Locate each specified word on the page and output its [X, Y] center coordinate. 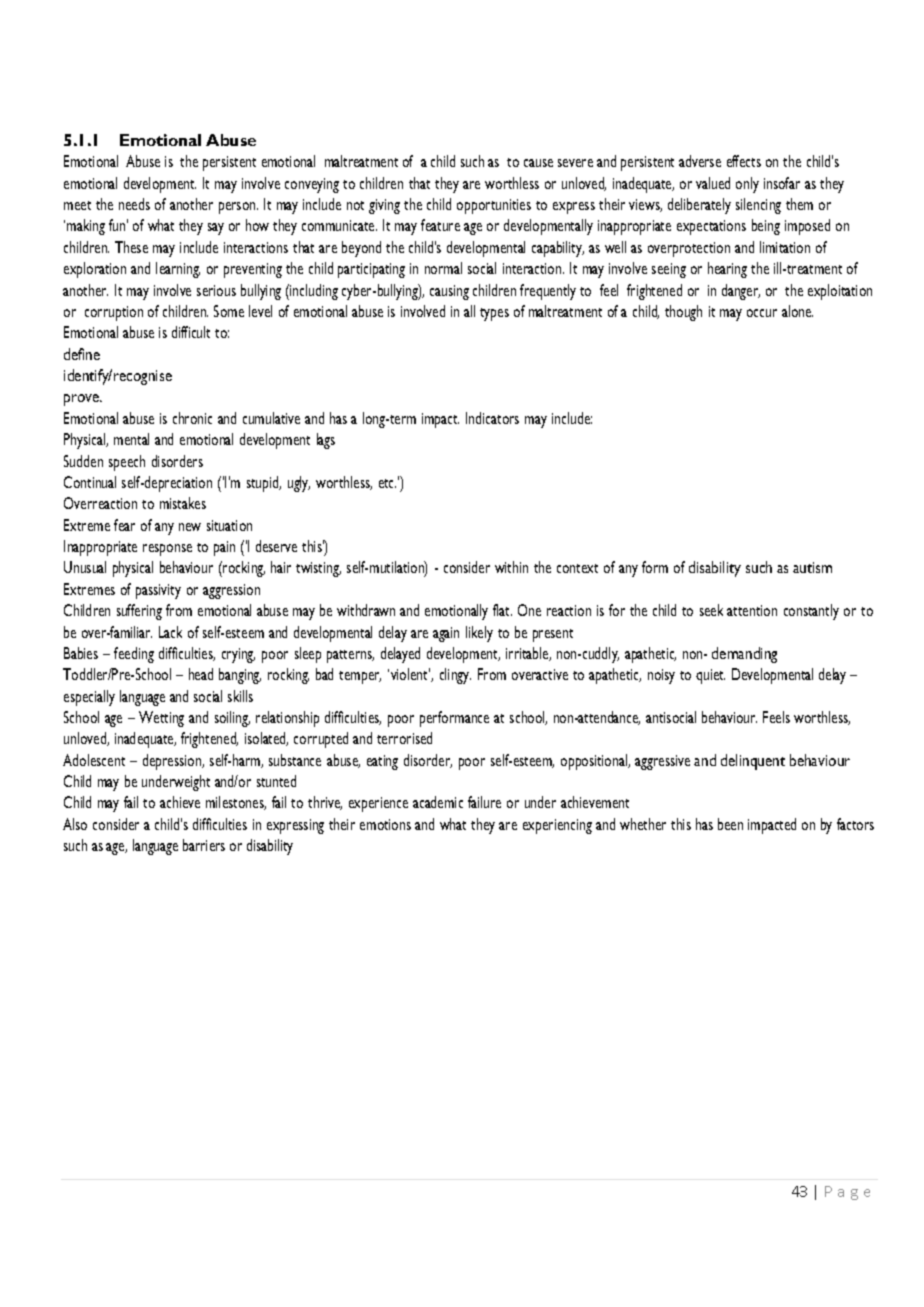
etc [387, 483]
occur [762, 313]
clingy [455, 676]
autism [812, 567]
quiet [710, 676]
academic [438, 802]
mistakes [183, 503]
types [494, 314]
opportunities [494, 206]
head [201, 674]
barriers [204, 845]
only [747, 185]
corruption [114, 313]
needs [134, 204]
